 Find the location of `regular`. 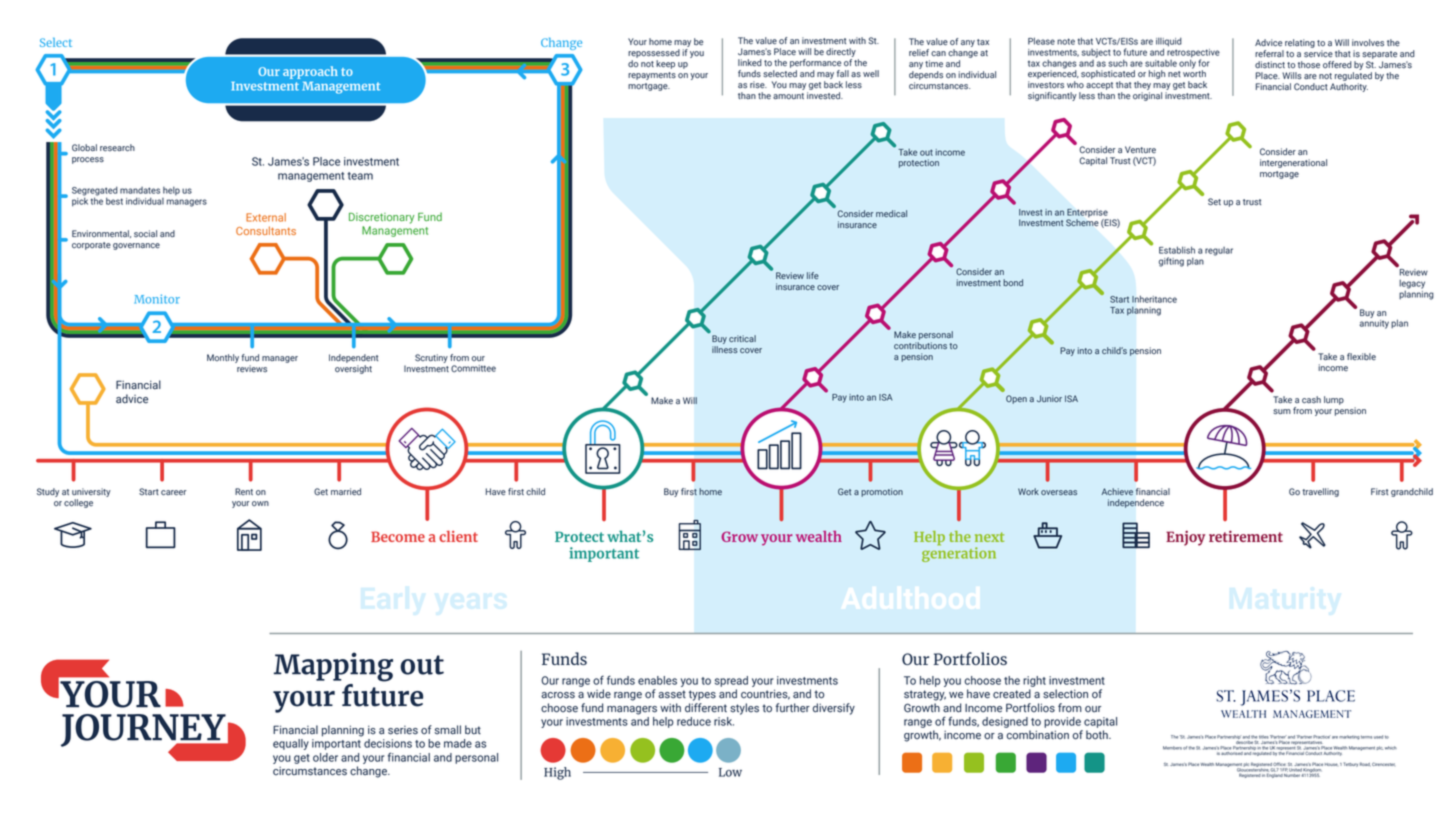

regular is located at coordinates (1219, 251).
